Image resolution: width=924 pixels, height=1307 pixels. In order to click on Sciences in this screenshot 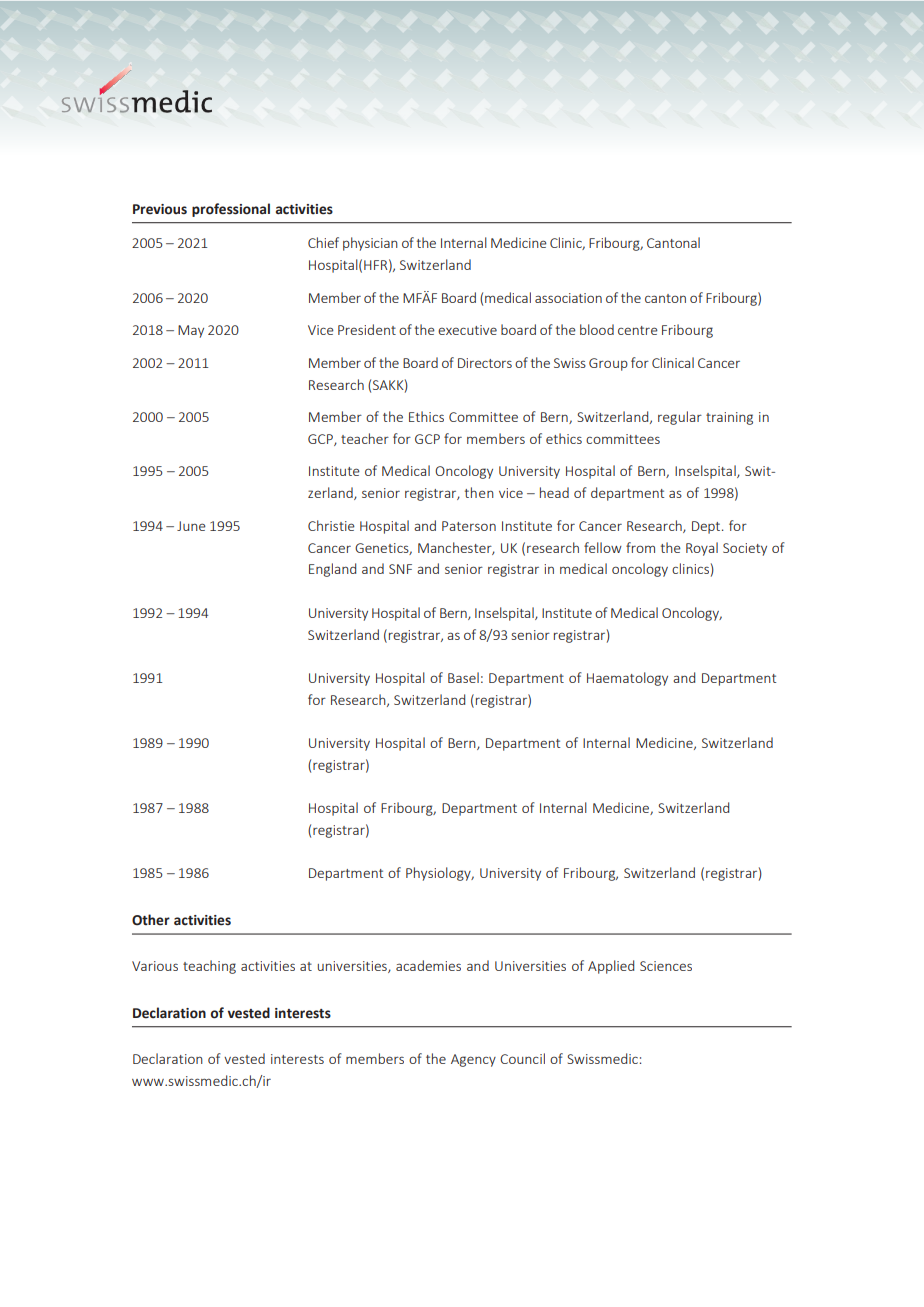, I will do `click(666, 966)`.
